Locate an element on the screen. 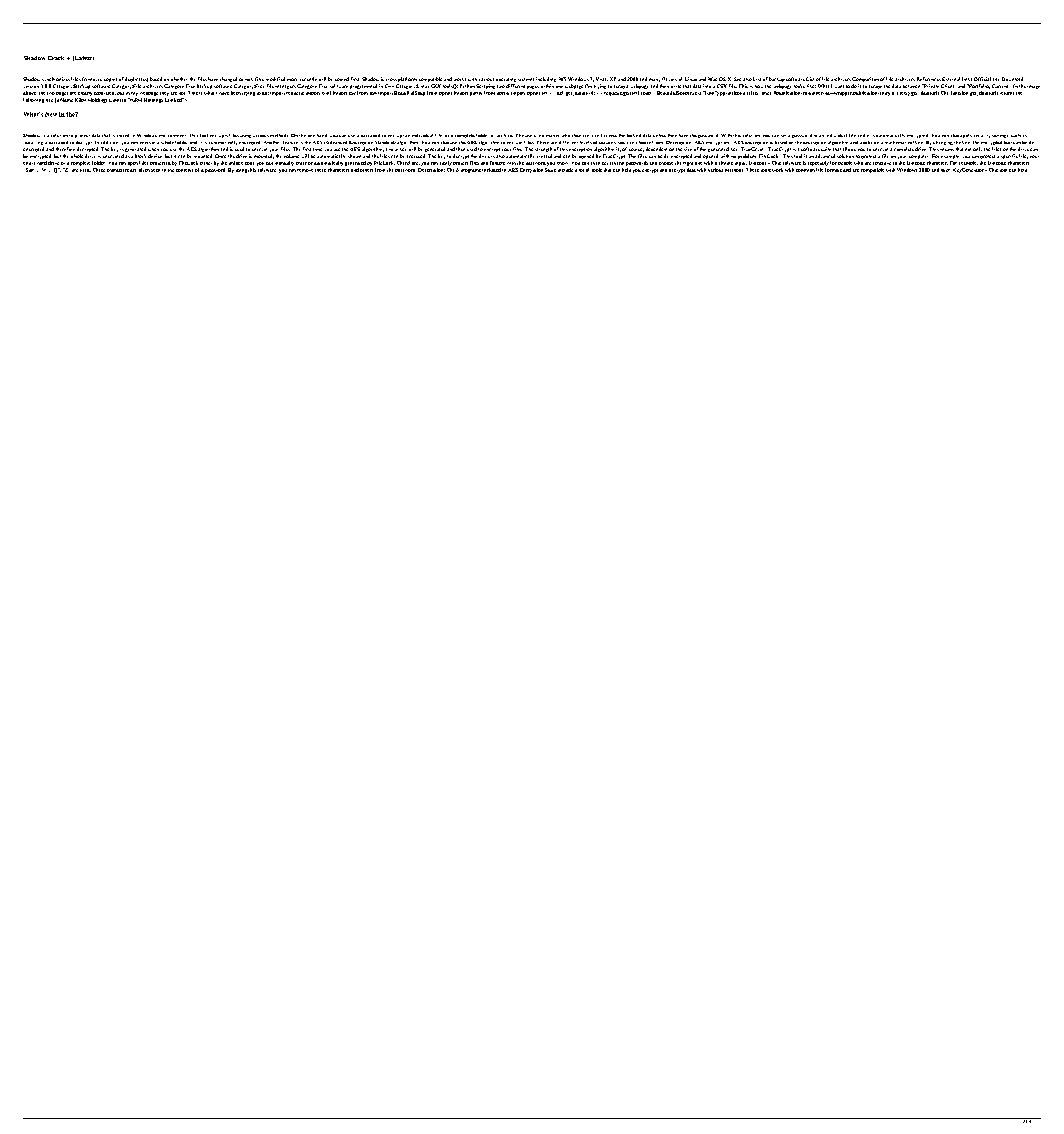  been is located at coordinates (236, 93).
